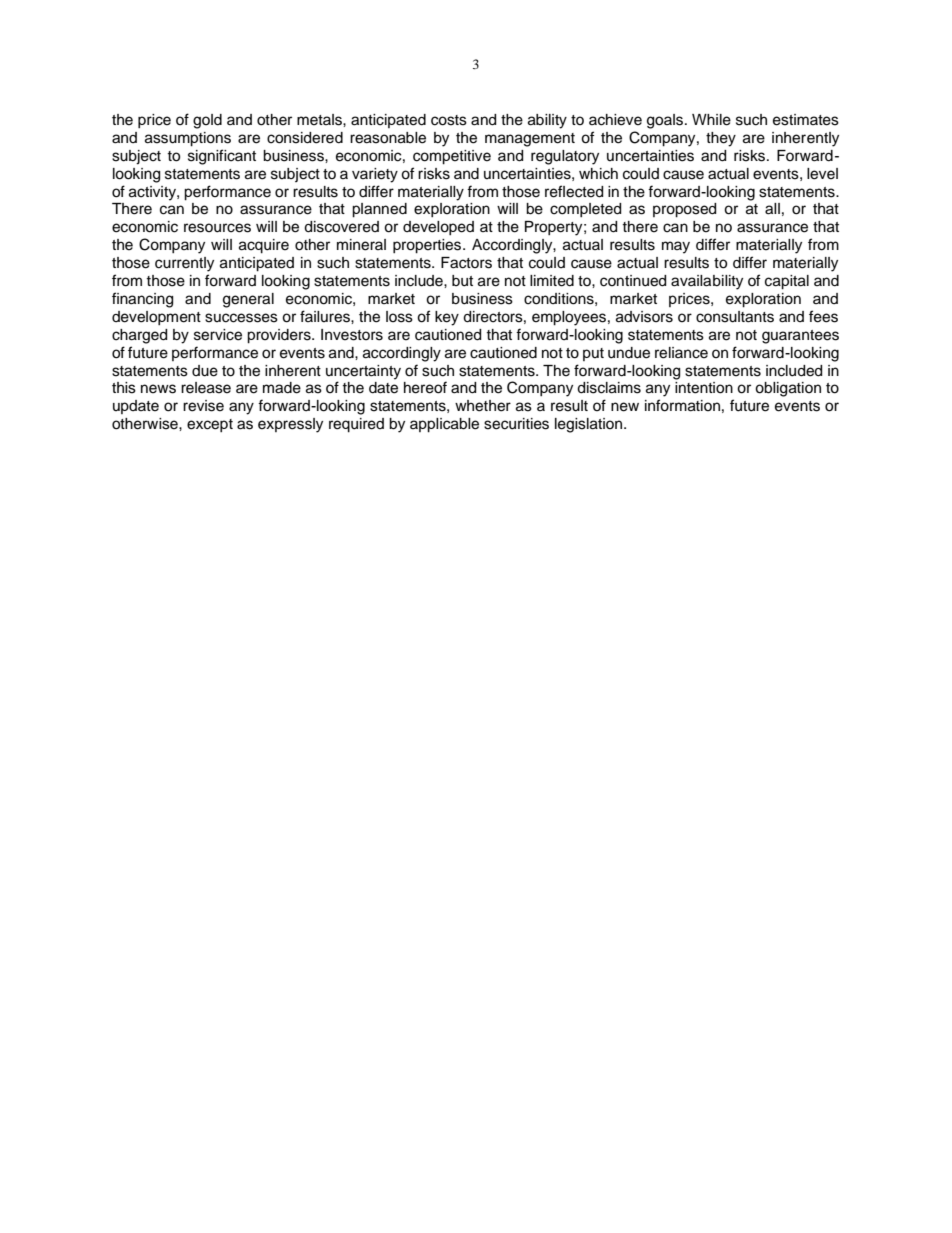  Describe the element at coordinates (210, 425) in the screenshot. I see `except` at that location.
